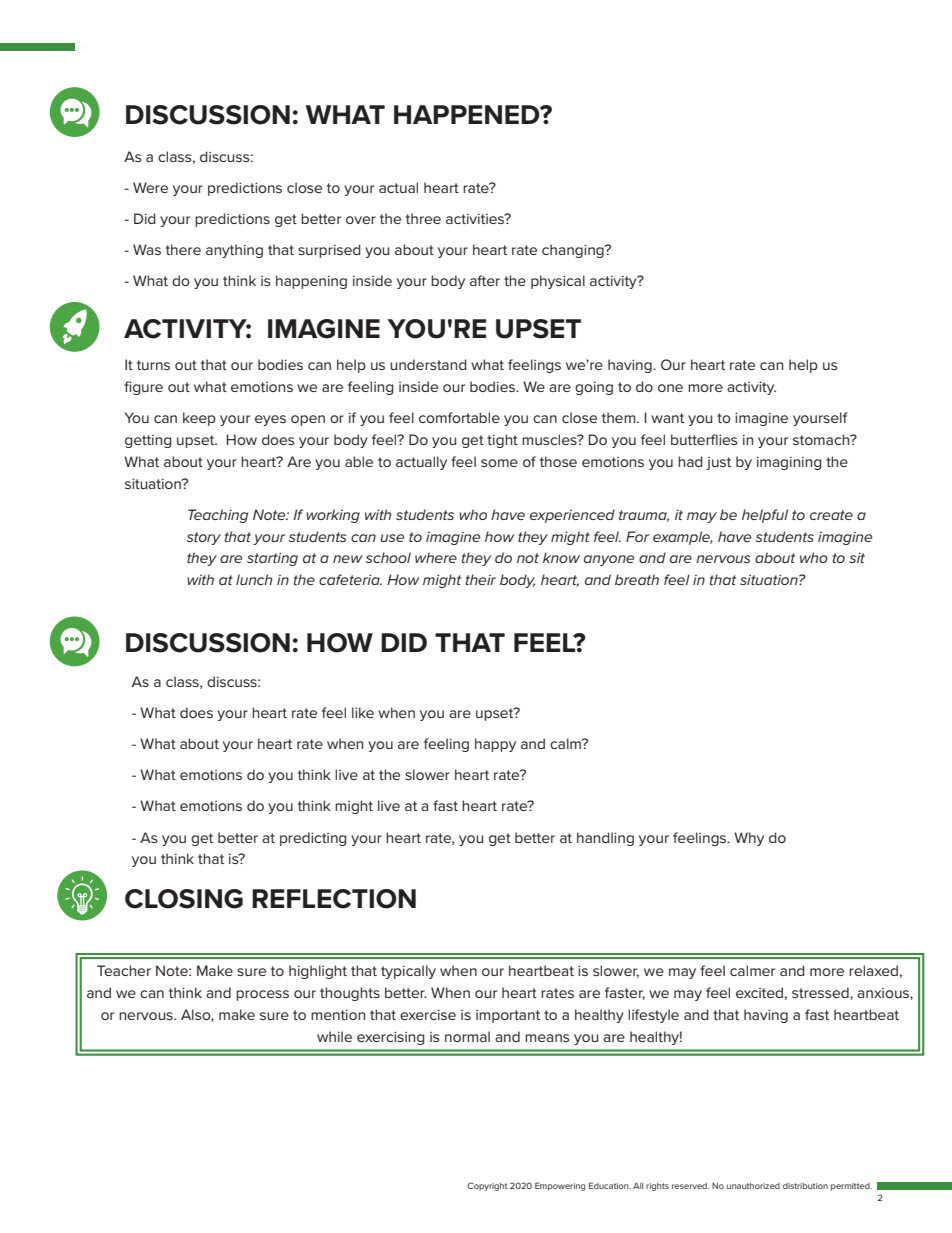 The width and height of the page is (952, 1233). What do you see at coordinates (408, 972) in the page?
I see `typically` at bounding box center [408, 972].
